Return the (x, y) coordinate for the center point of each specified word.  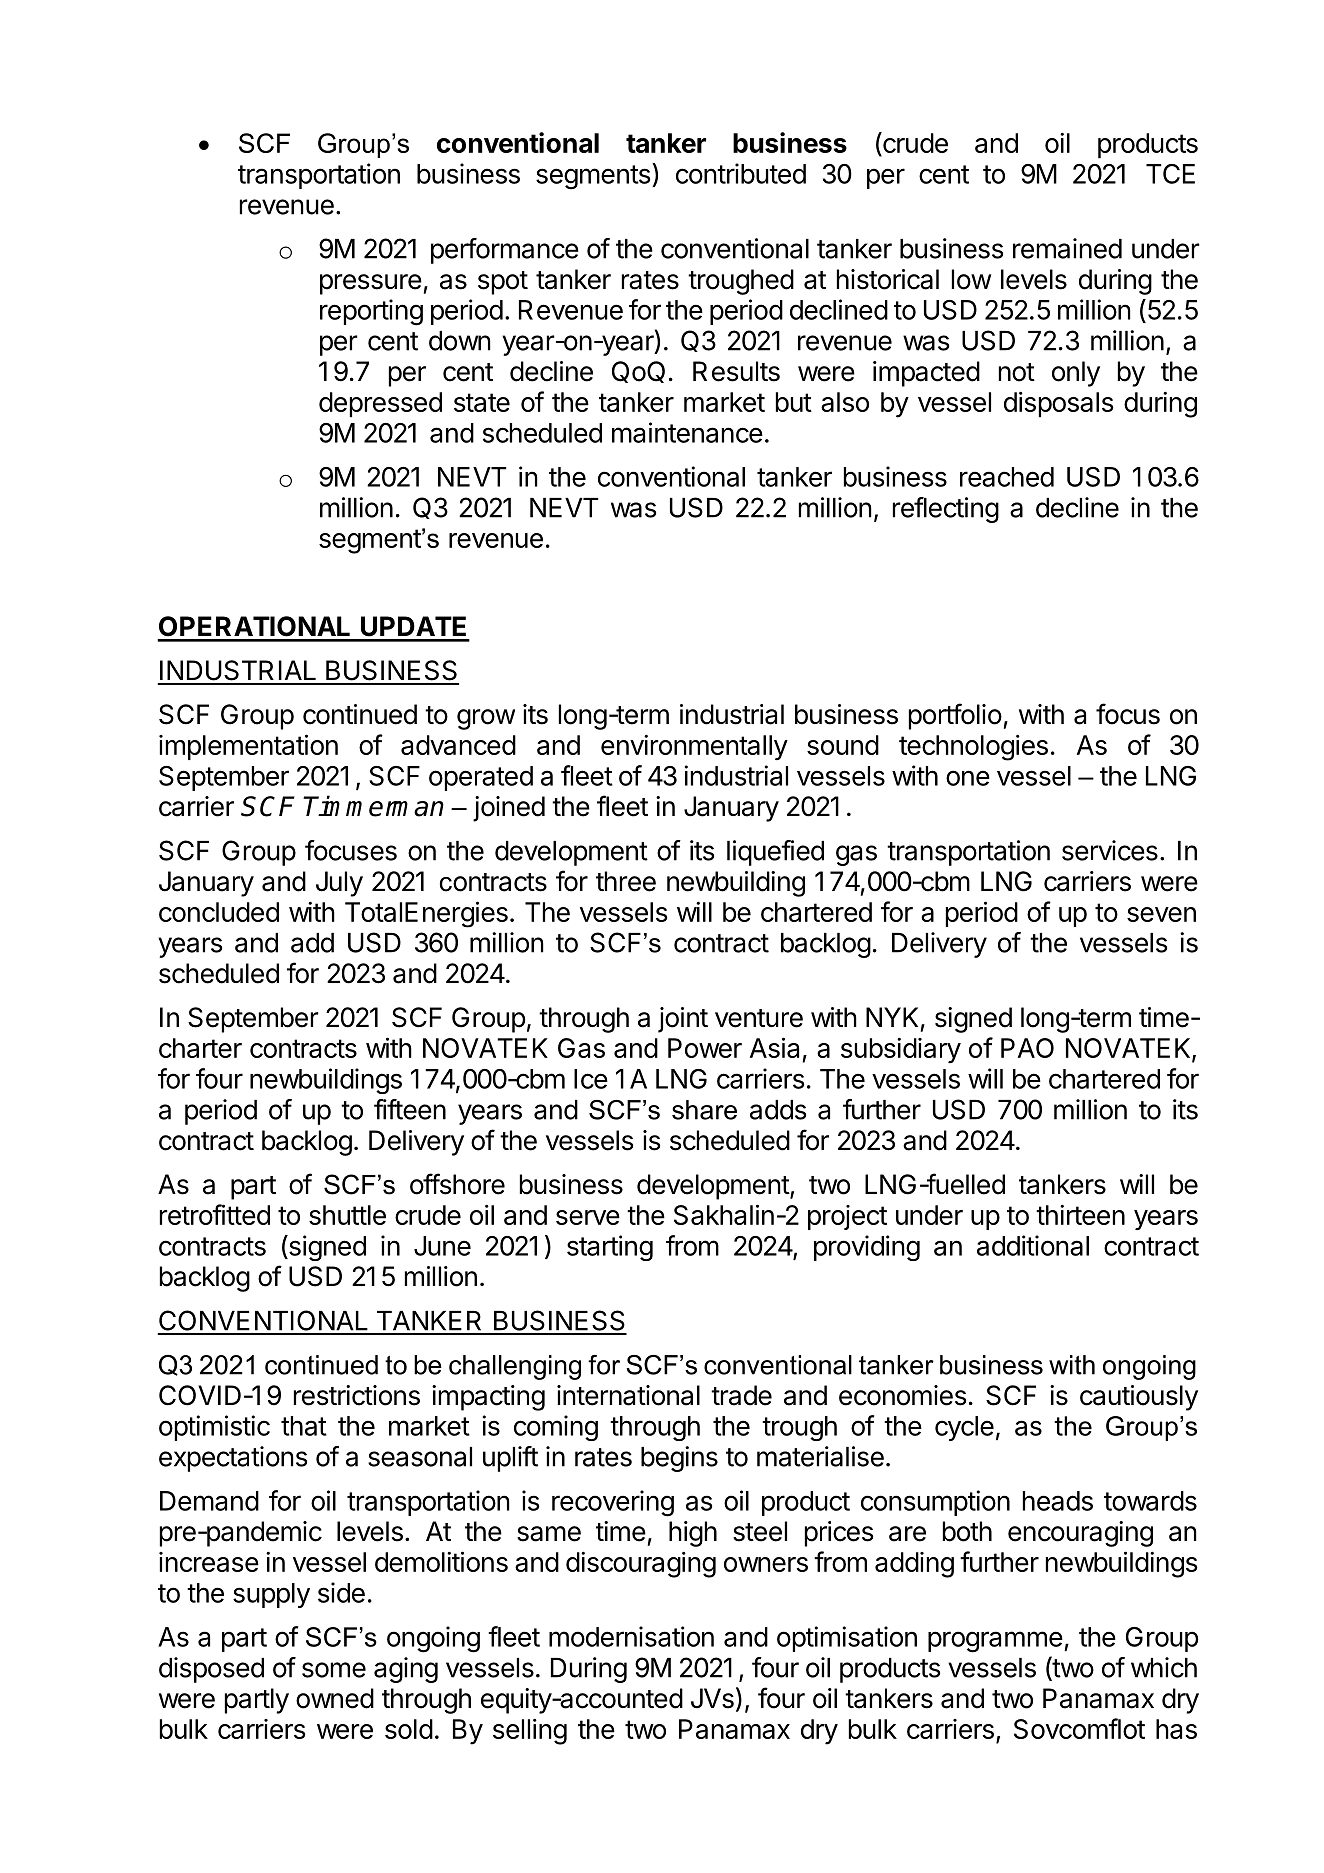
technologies (973, 748)
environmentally (694, 747)
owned (335, 1698)
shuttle (347, 1215)
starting (610, 1248)
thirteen (1080, 1215)
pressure (371, 284)
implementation (248, 747)
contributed (741, 173)
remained (1067, 248)
